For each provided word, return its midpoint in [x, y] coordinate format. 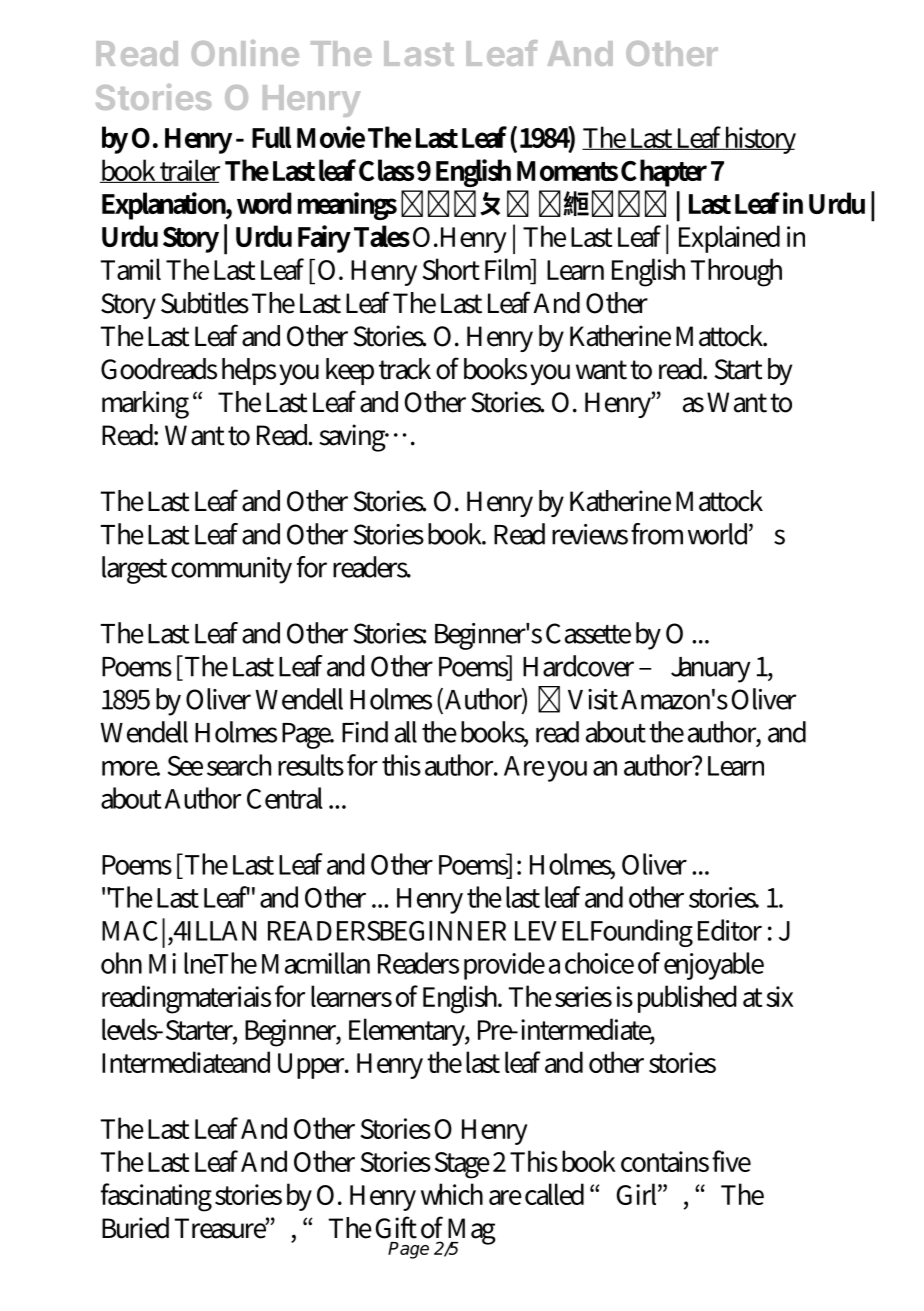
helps [249, 371]
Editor [730, 930]
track [405, 369]
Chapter [664, 173]
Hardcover [578, 666]
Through [736, 272]
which [452, 1194]
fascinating [156, 1197]
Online [245, 53]
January [711, 670]
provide [504, 966]
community [231, 570]
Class [386, 170]
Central [285, 798]
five [731, 1161]
